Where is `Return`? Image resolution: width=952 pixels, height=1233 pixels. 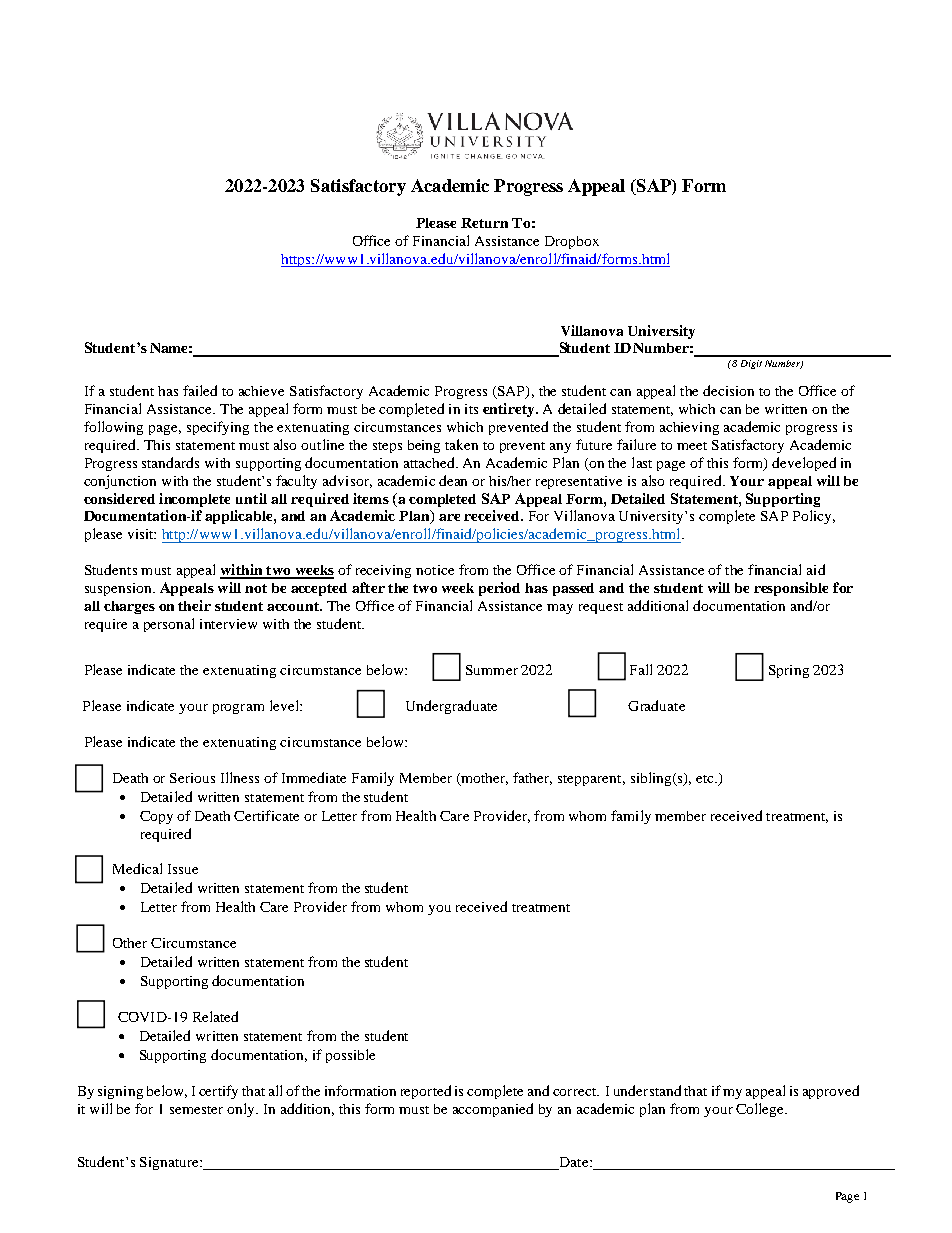 Return is located at coordinates (484, 223).
